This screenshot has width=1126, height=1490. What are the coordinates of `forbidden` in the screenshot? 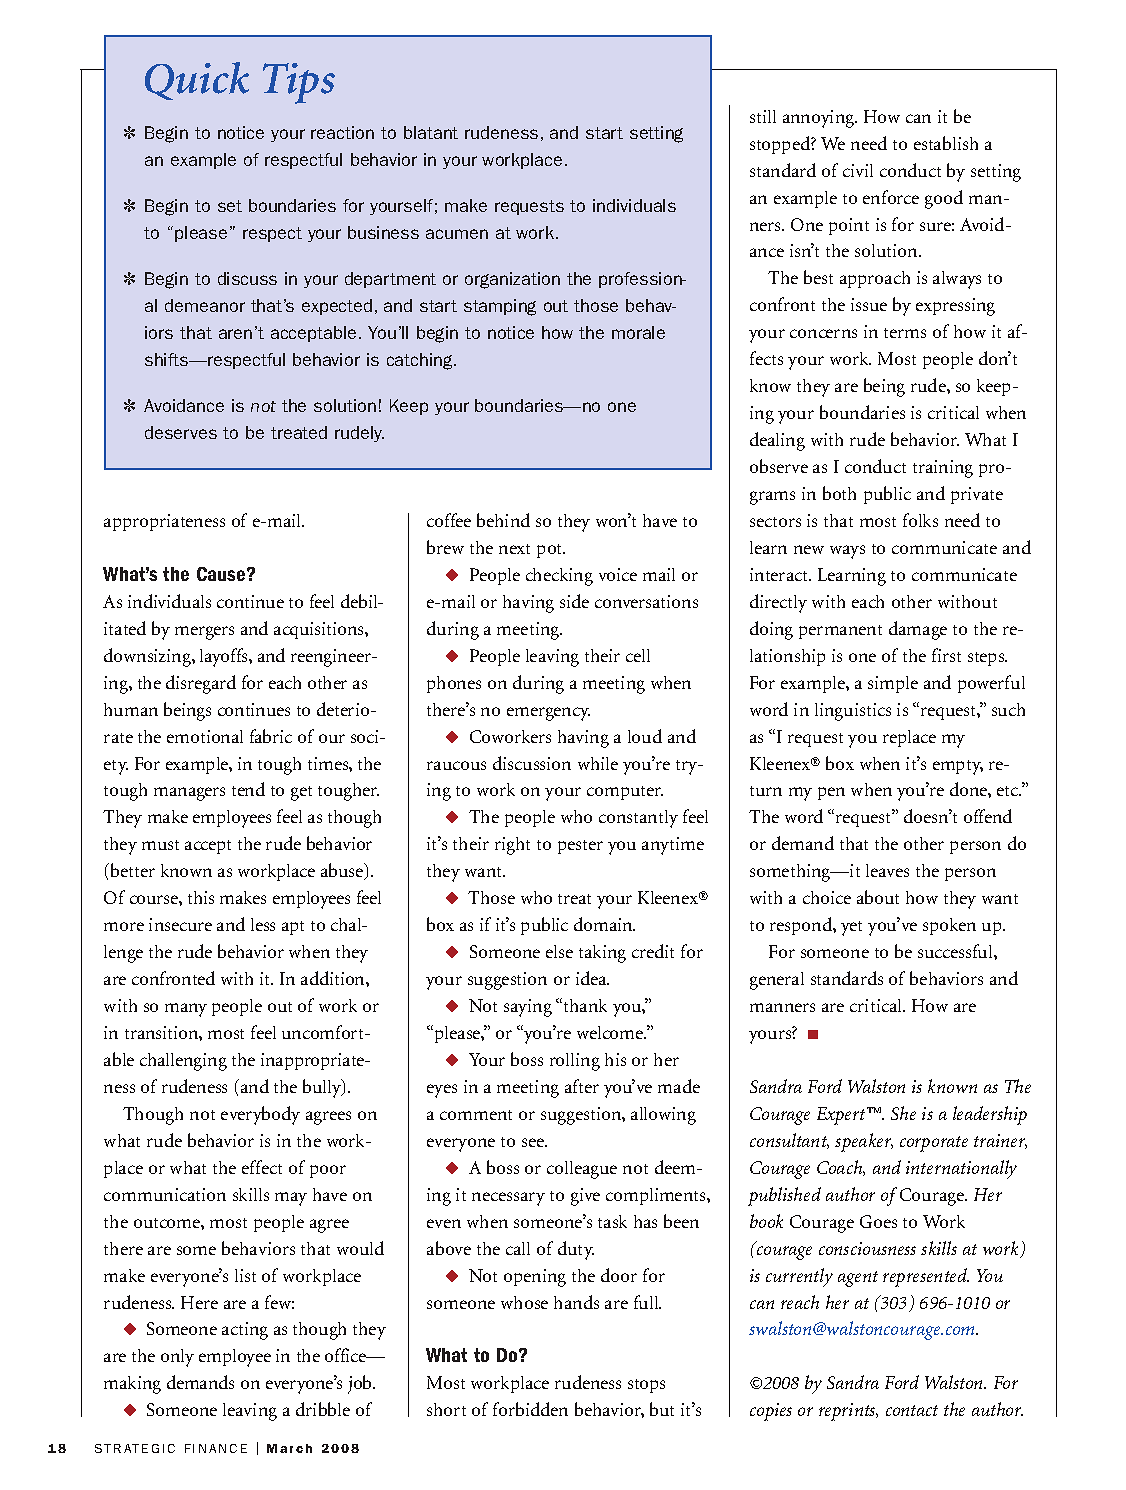 It's located at (530, 1409).
